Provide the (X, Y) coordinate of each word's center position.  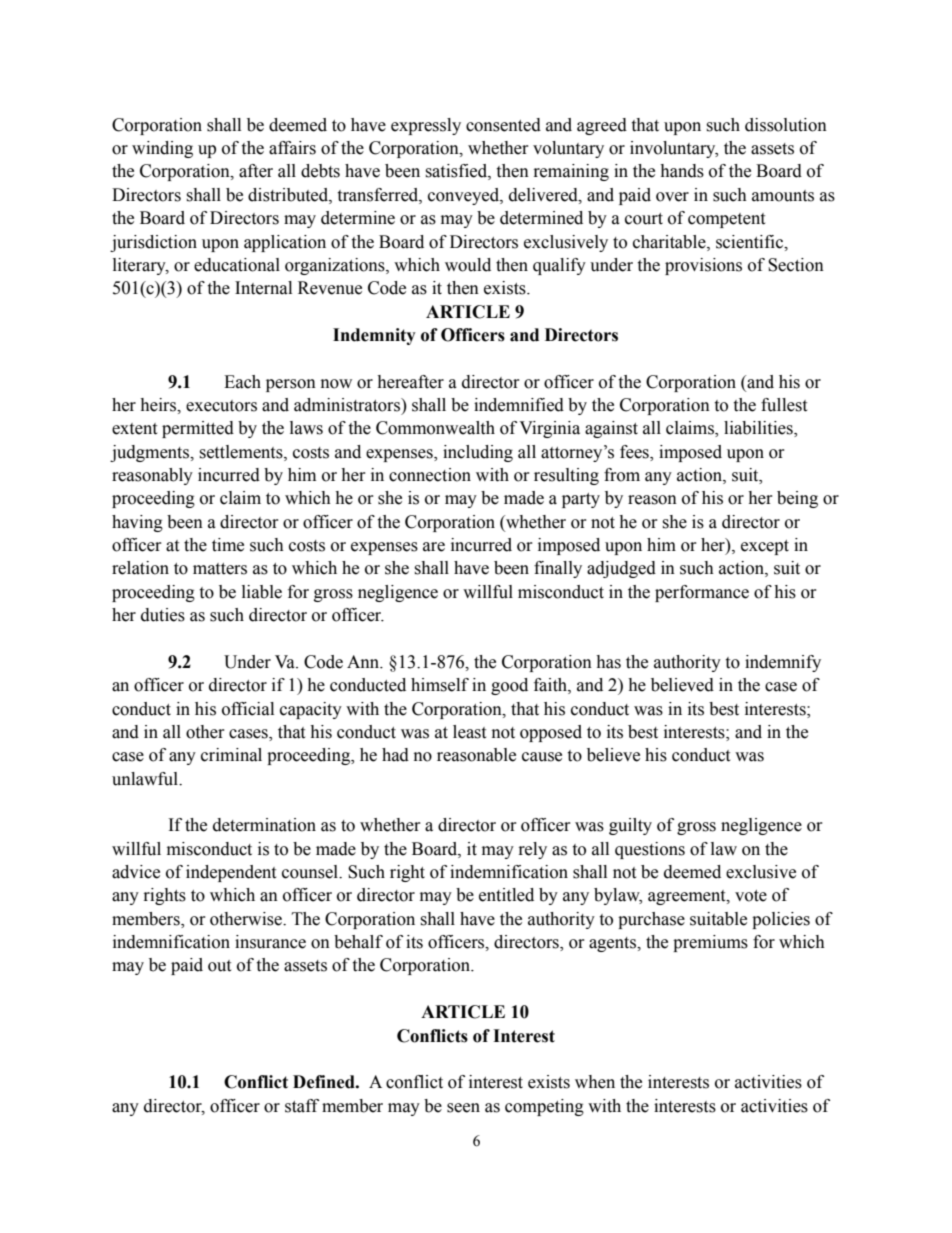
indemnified (519, 405)
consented (503, 125)
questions (650, 850)
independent (231, 873)
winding (162, 149)
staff (302, 1106)
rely (533, 850)
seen (463, 1108)
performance (702, 593)
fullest (784, 405)
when (595, 1082)
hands (682, 171)
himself (440, 685)
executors (221, 406)
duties (163, 615)
